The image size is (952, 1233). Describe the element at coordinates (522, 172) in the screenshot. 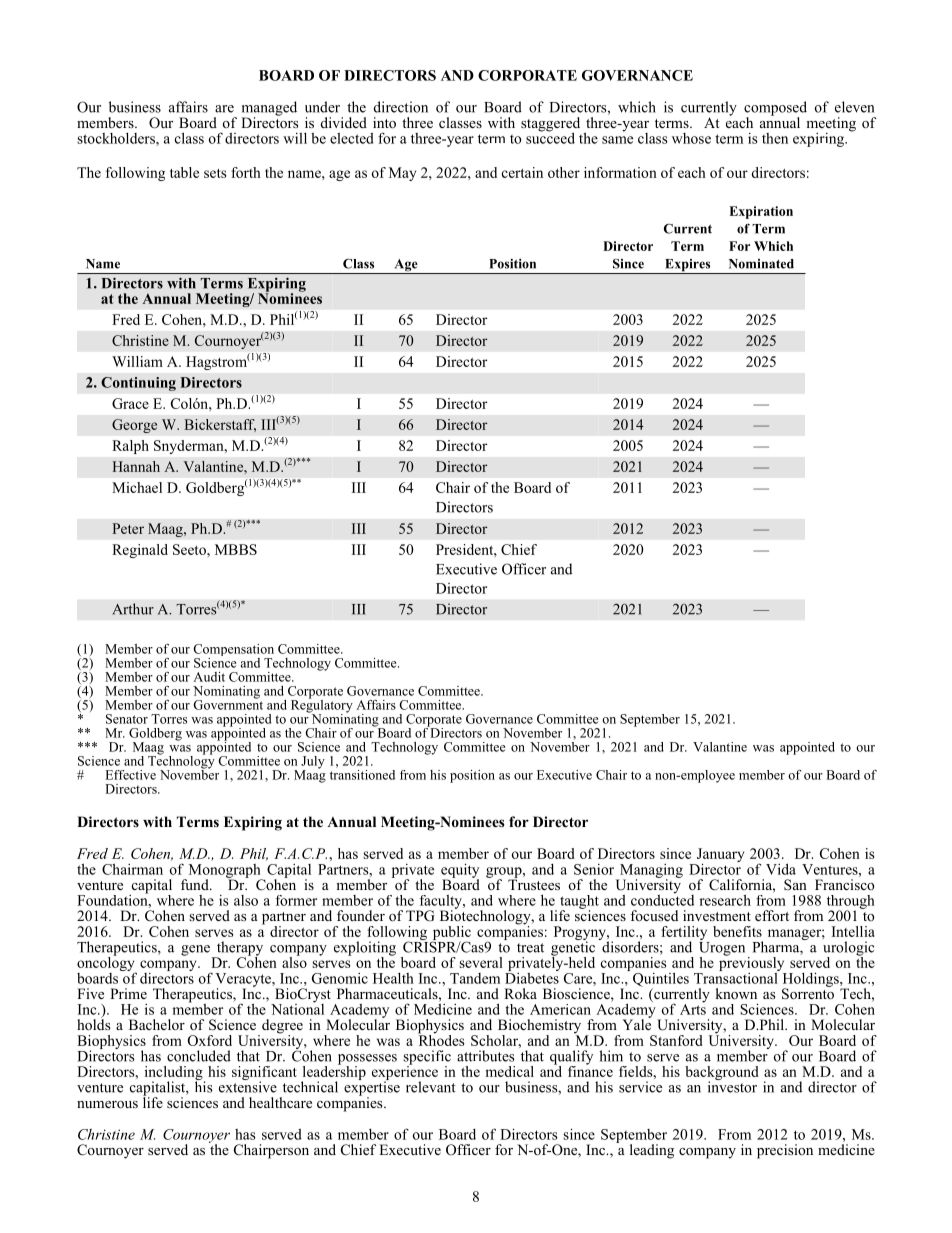

I see `certain` at that location.
